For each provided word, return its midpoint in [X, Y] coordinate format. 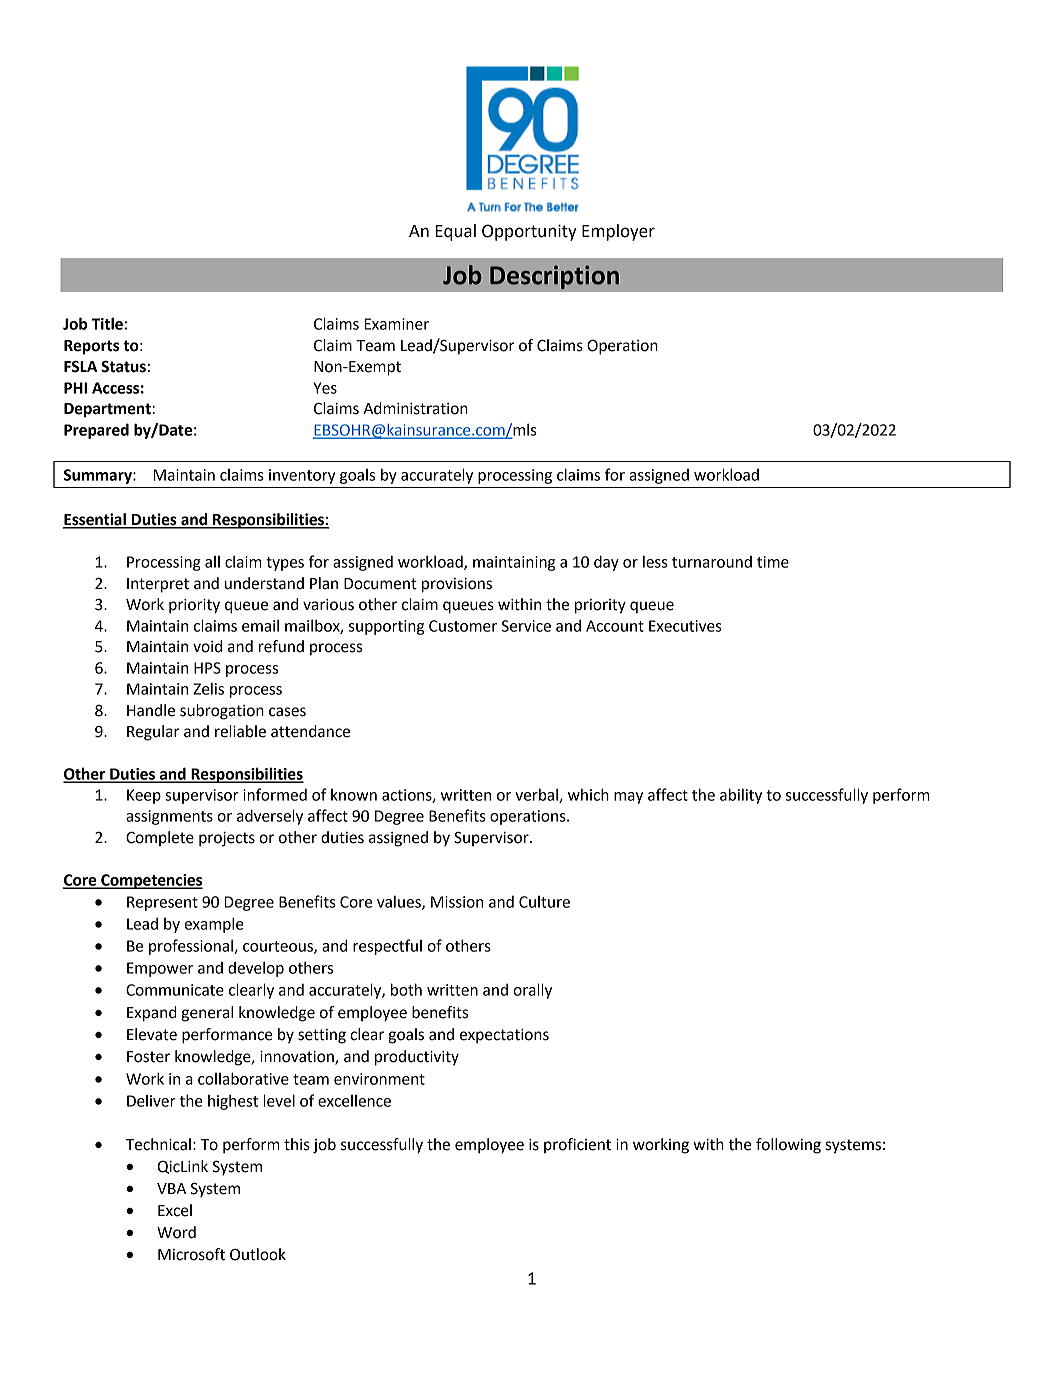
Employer [618, 232]
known [354, 795]
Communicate [175, 990]
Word [176, 1232]
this [297, 1144]
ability [741, 796]
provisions [457, 585]
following [788, 1146]
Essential [95, 520]
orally [532, 991]
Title [107, 323]
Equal [455, 232]
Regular [153, 733]
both [406, 989]
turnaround [712, 562]
